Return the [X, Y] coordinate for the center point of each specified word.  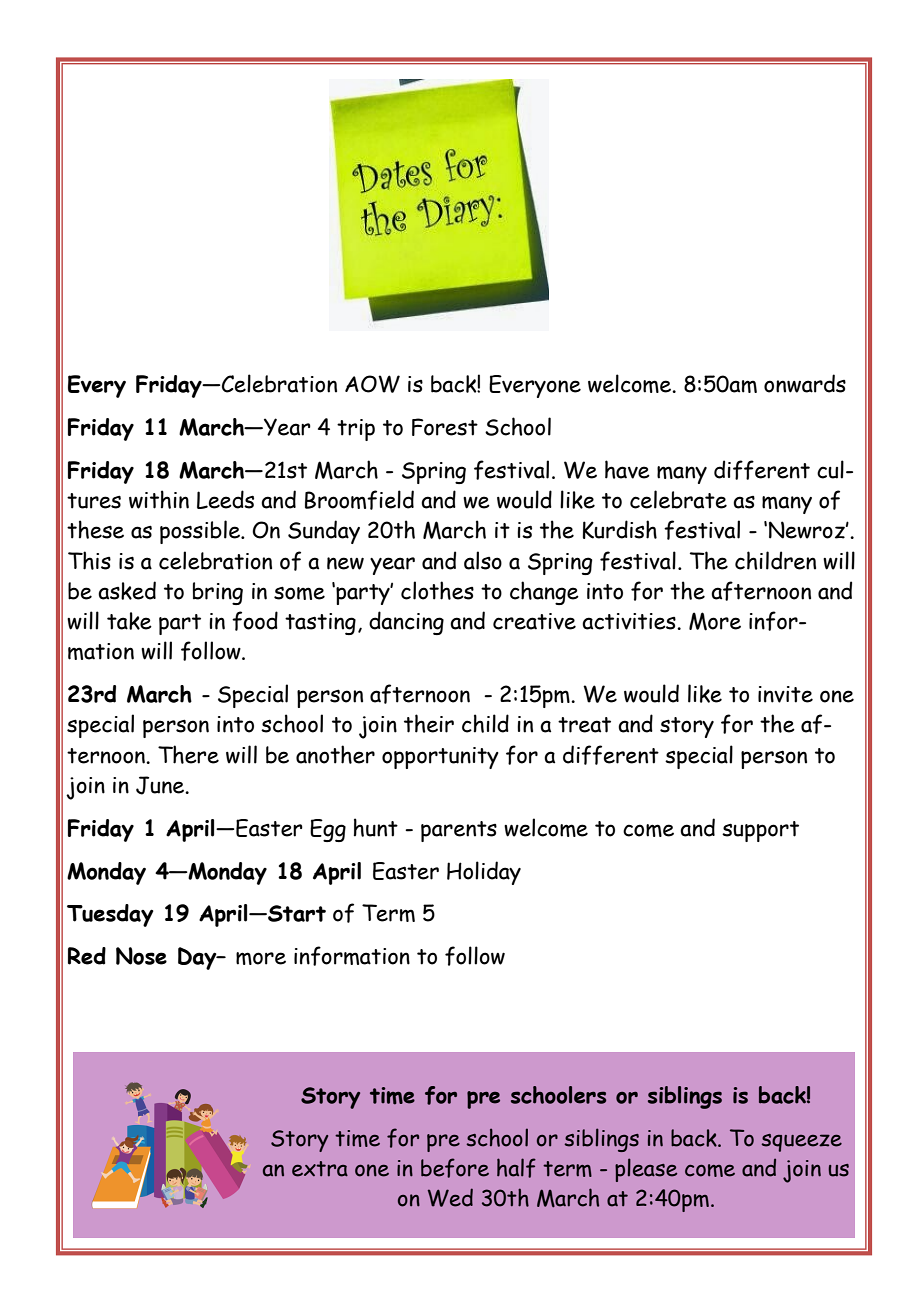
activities [630, 621]
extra [320, 1169]
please [646, 1170]
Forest [445, 427]
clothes [437, 590]
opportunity [440, 758]
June [161, 785]
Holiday [484, 873]
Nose [141, 956]
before [455, 1168]
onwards [805, 383]
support [760, 831]
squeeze [801, 1143]
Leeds [225, 499]
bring [218, 593]
